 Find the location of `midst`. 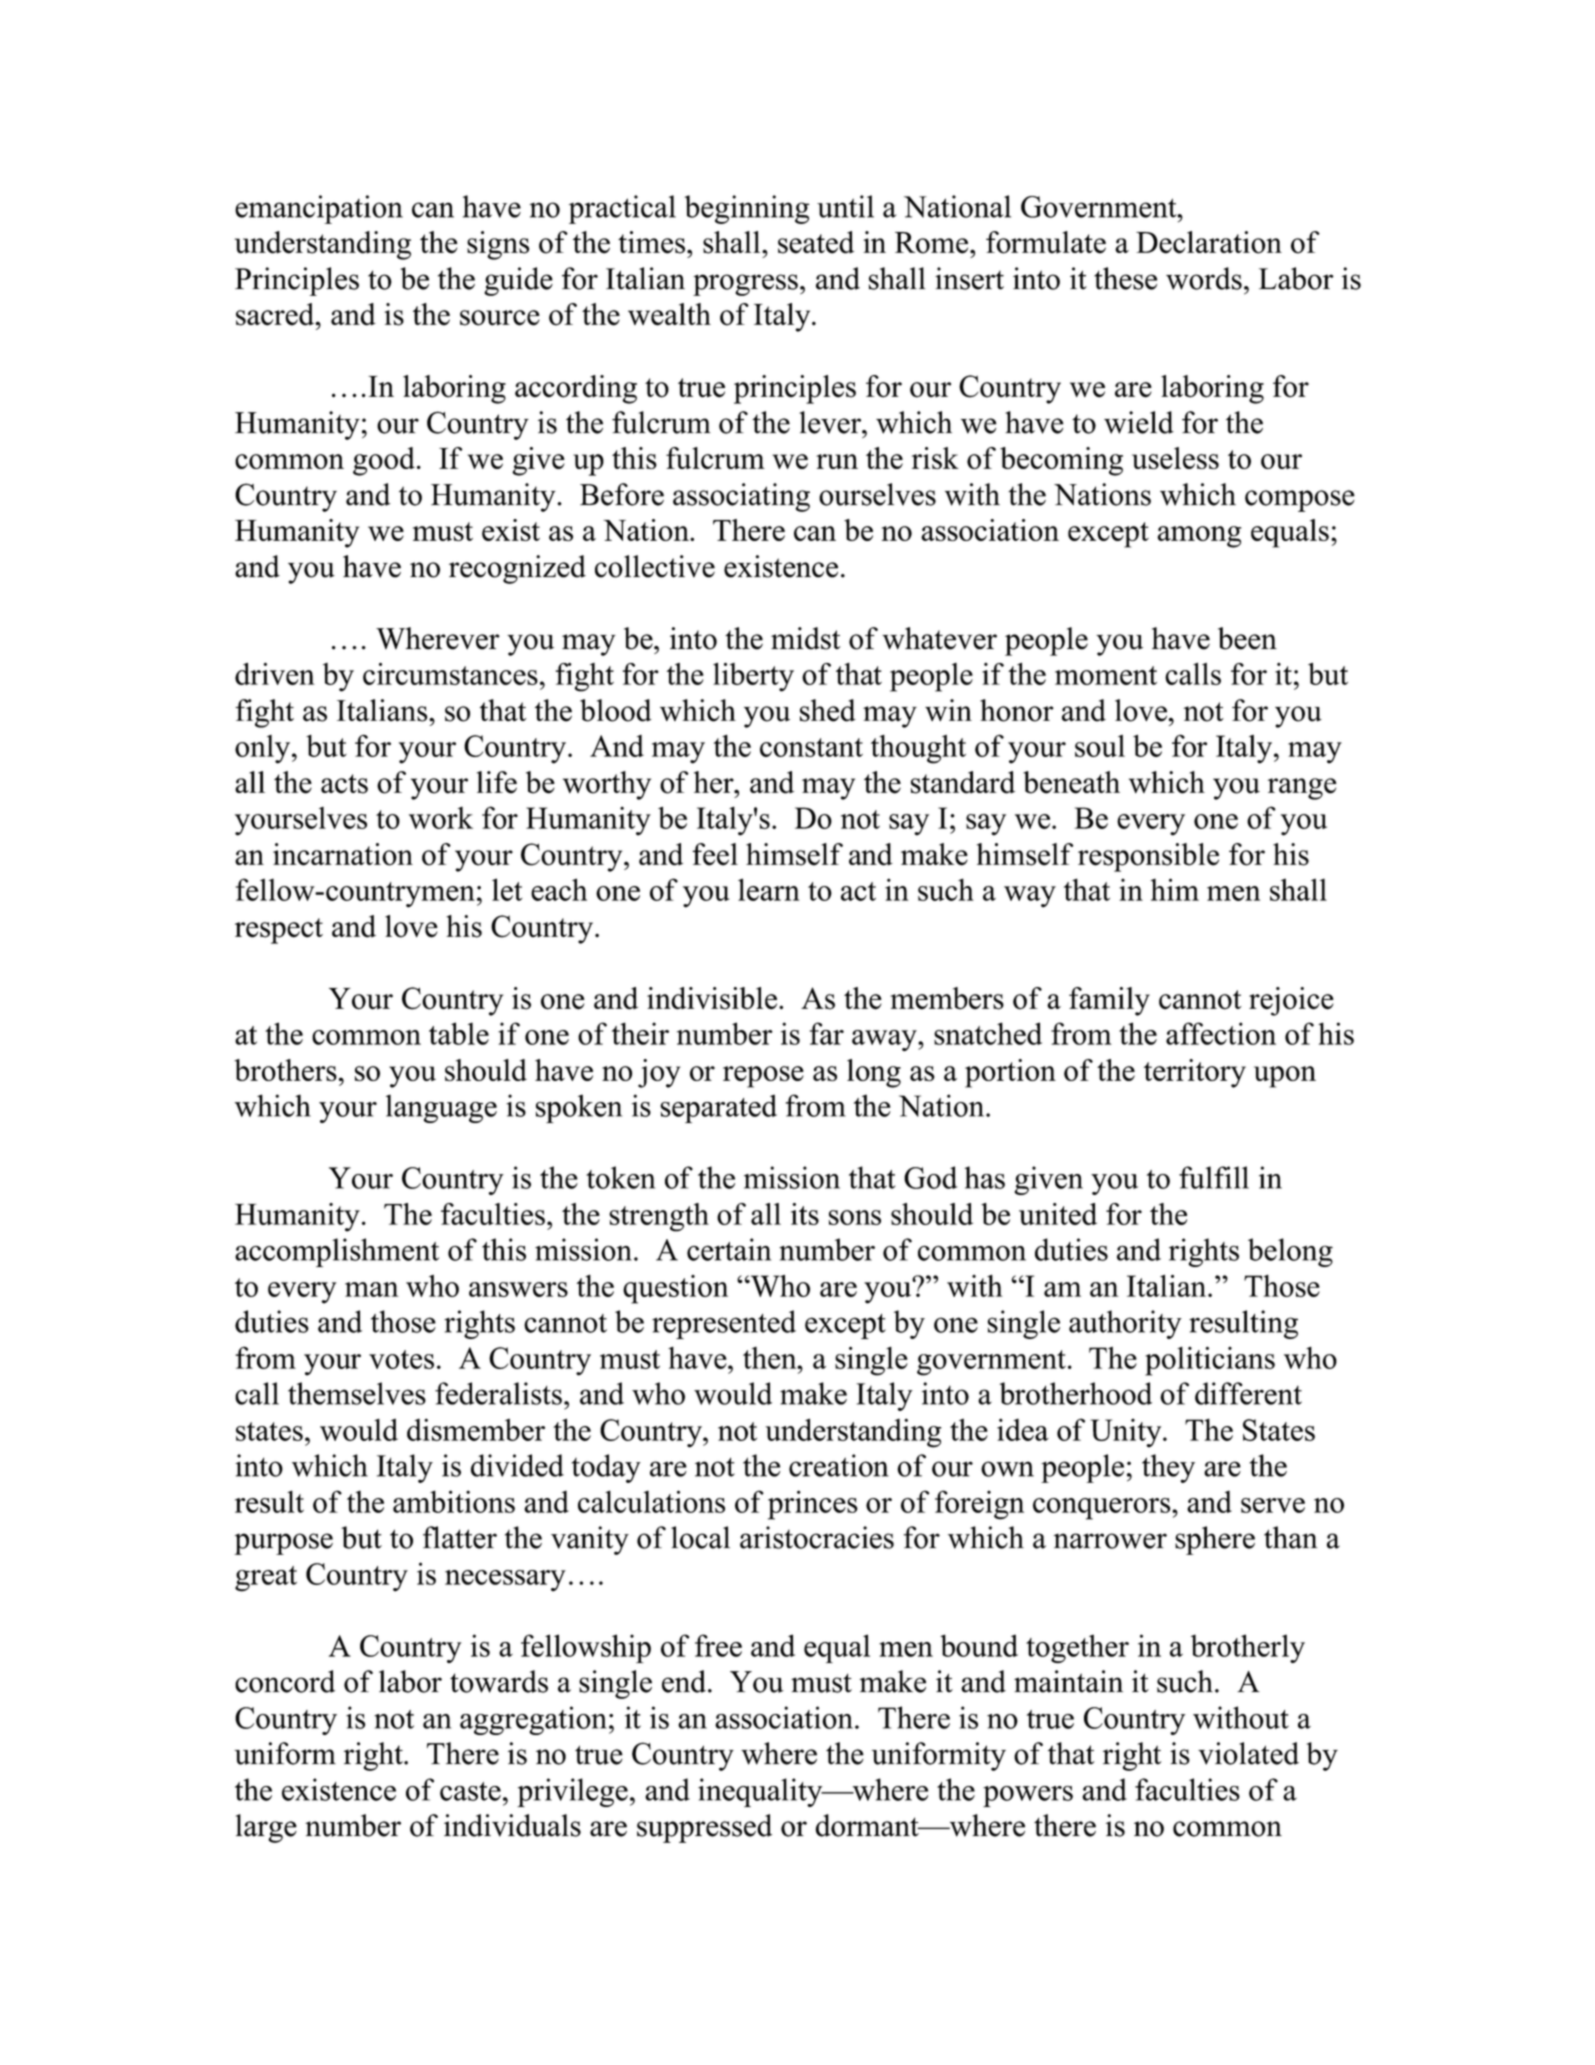

midst is located at coordinates (805, 638).
